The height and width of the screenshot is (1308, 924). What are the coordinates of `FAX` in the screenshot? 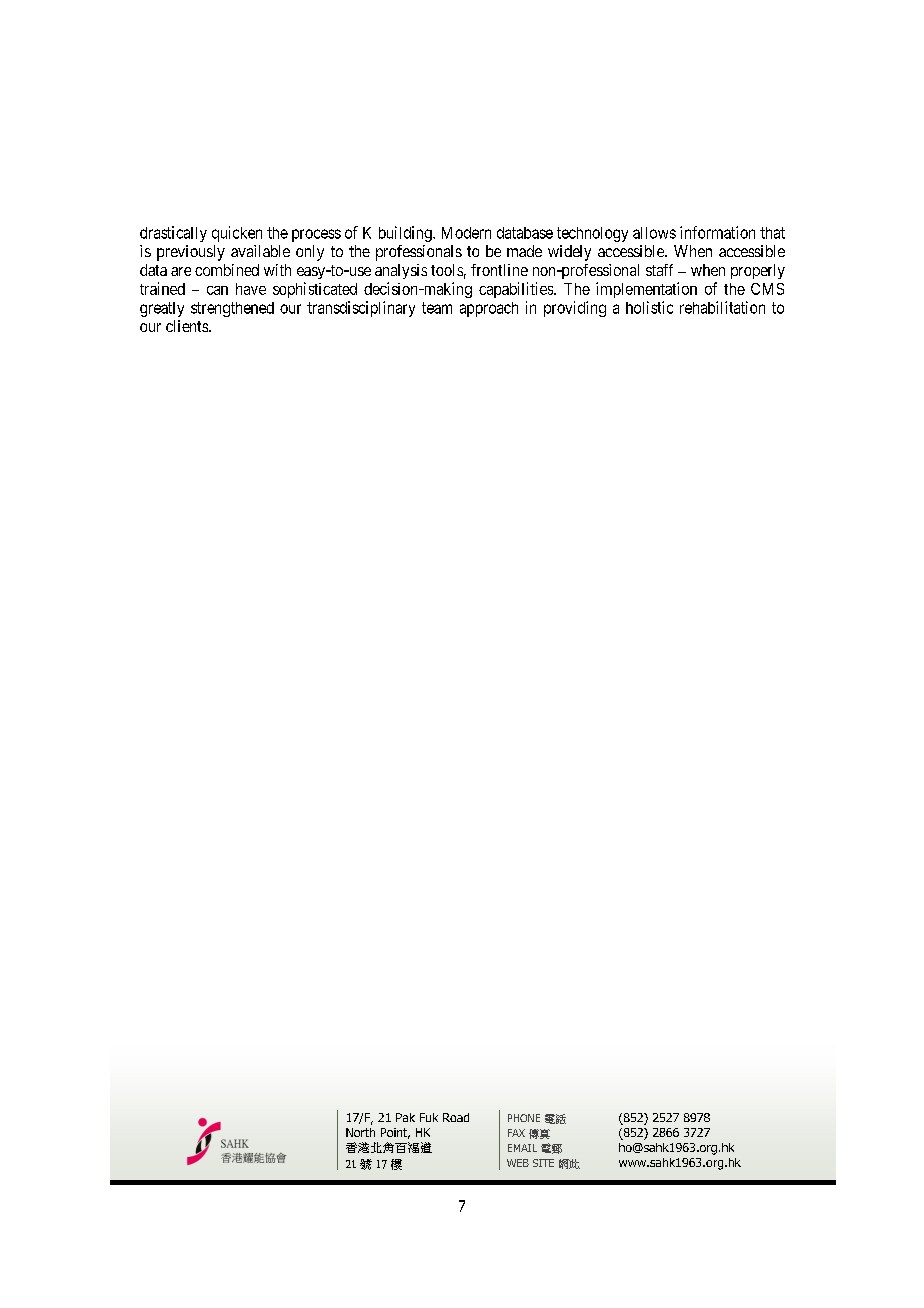 It's located at (516, 1133).
